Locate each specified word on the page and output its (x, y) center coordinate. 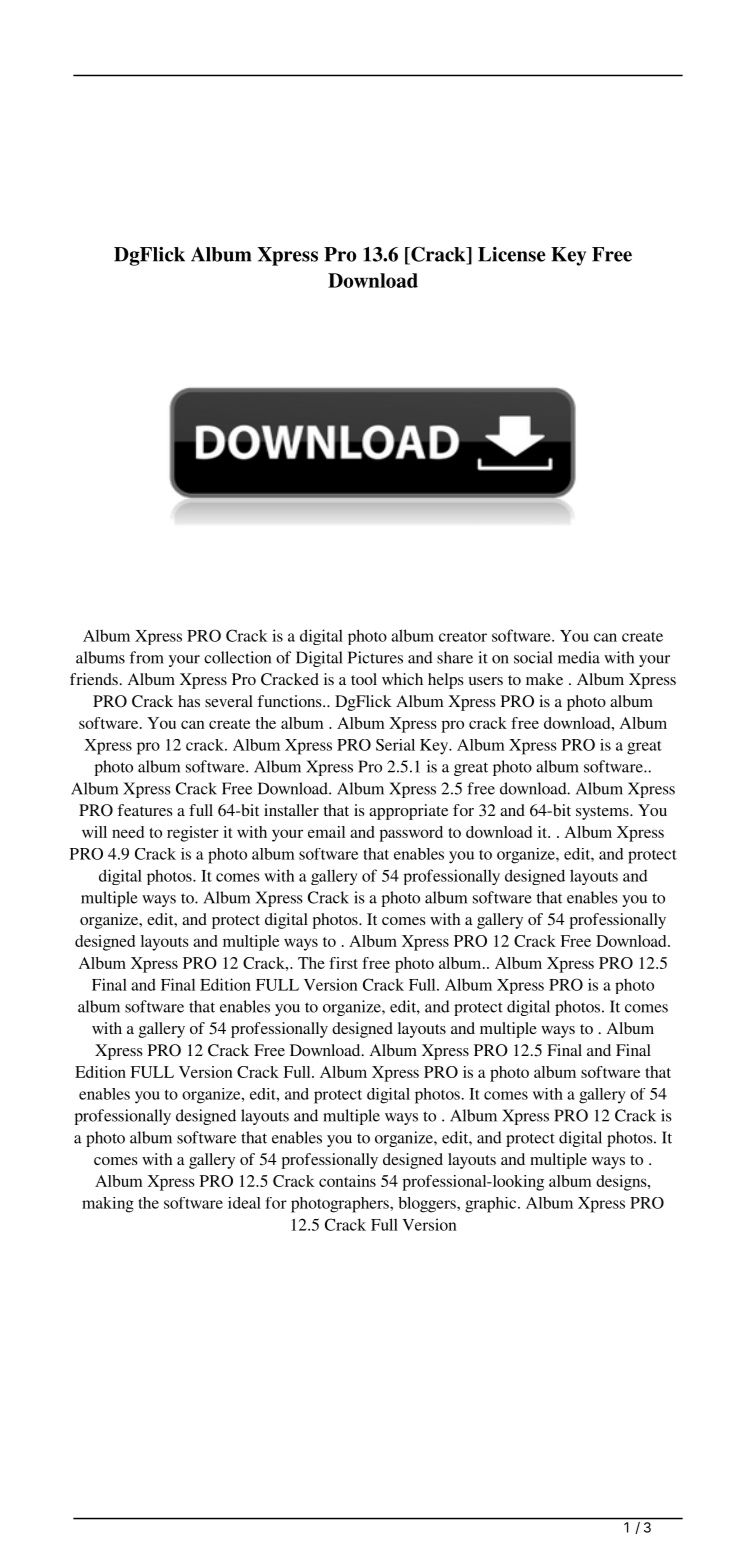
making (108, 1205)
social (533, 657)
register (193, 834)
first (343, 963)
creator (463, 637)
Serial (395, 745)
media (579, 657)
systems (603, 813)
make (544, 679)
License (512, 254)
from (147, 657)
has (189, 701)
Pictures (375, 657)
